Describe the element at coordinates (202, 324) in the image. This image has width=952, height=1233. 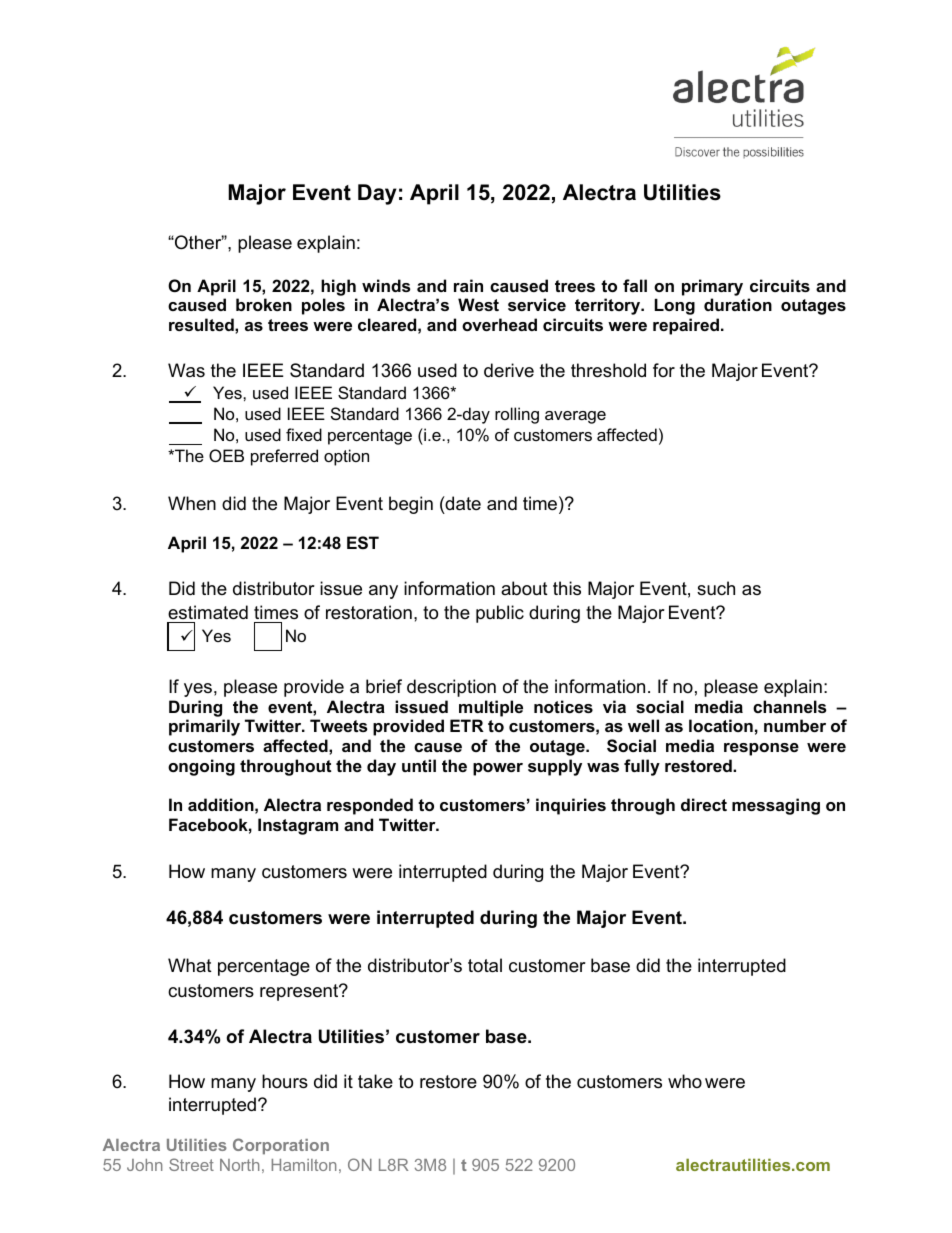
I see `resulted` at that location.
